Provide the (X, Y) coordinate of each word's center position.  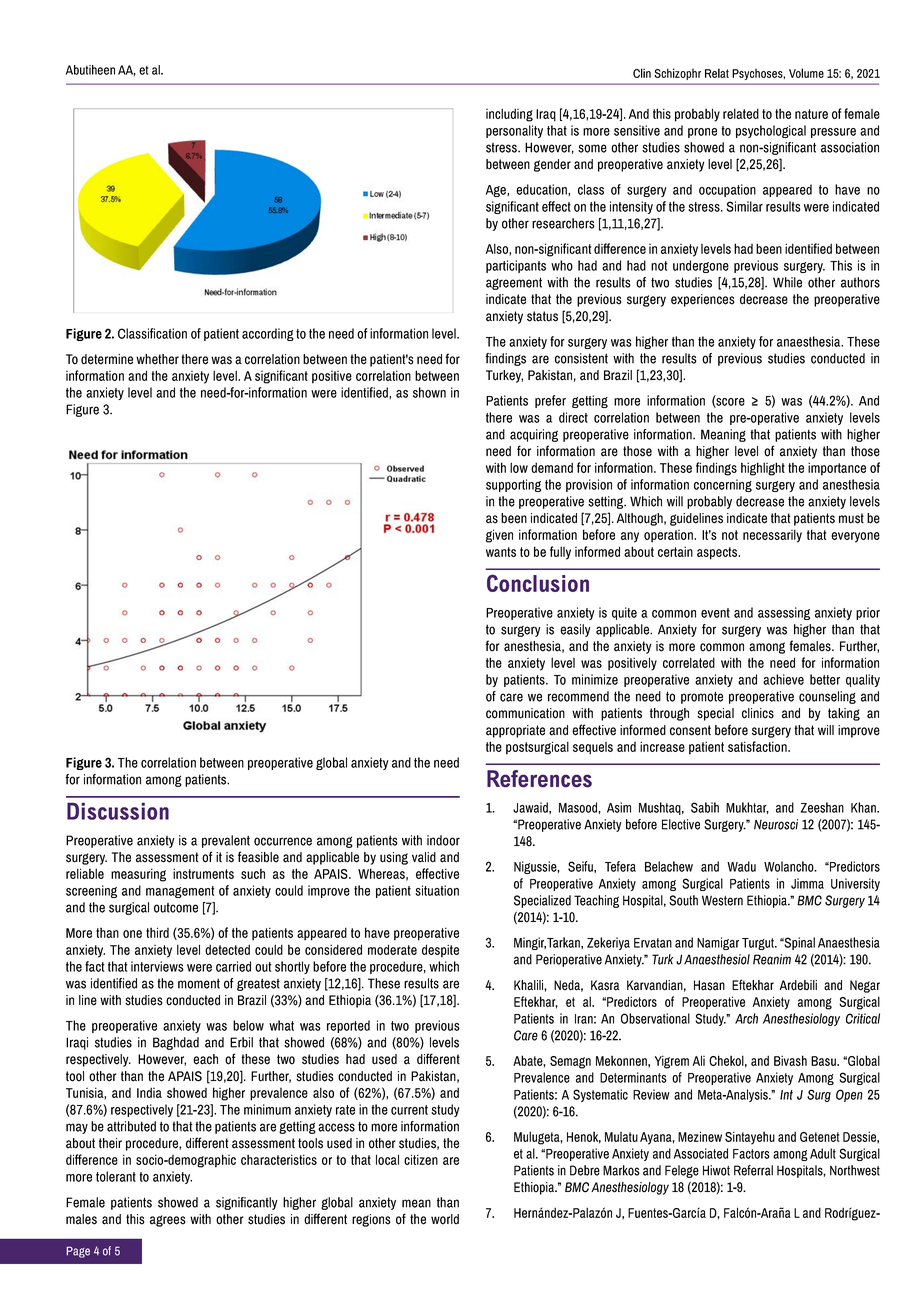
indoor (443, 840)
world (445, 1219)
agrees (167, 1221)
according (268, 334)
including (509, 115)
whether (157, 359)
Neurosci (776, 824)
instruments (203, 873)
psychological (771, 131)
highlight (763, 469)
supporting (513, 485)
